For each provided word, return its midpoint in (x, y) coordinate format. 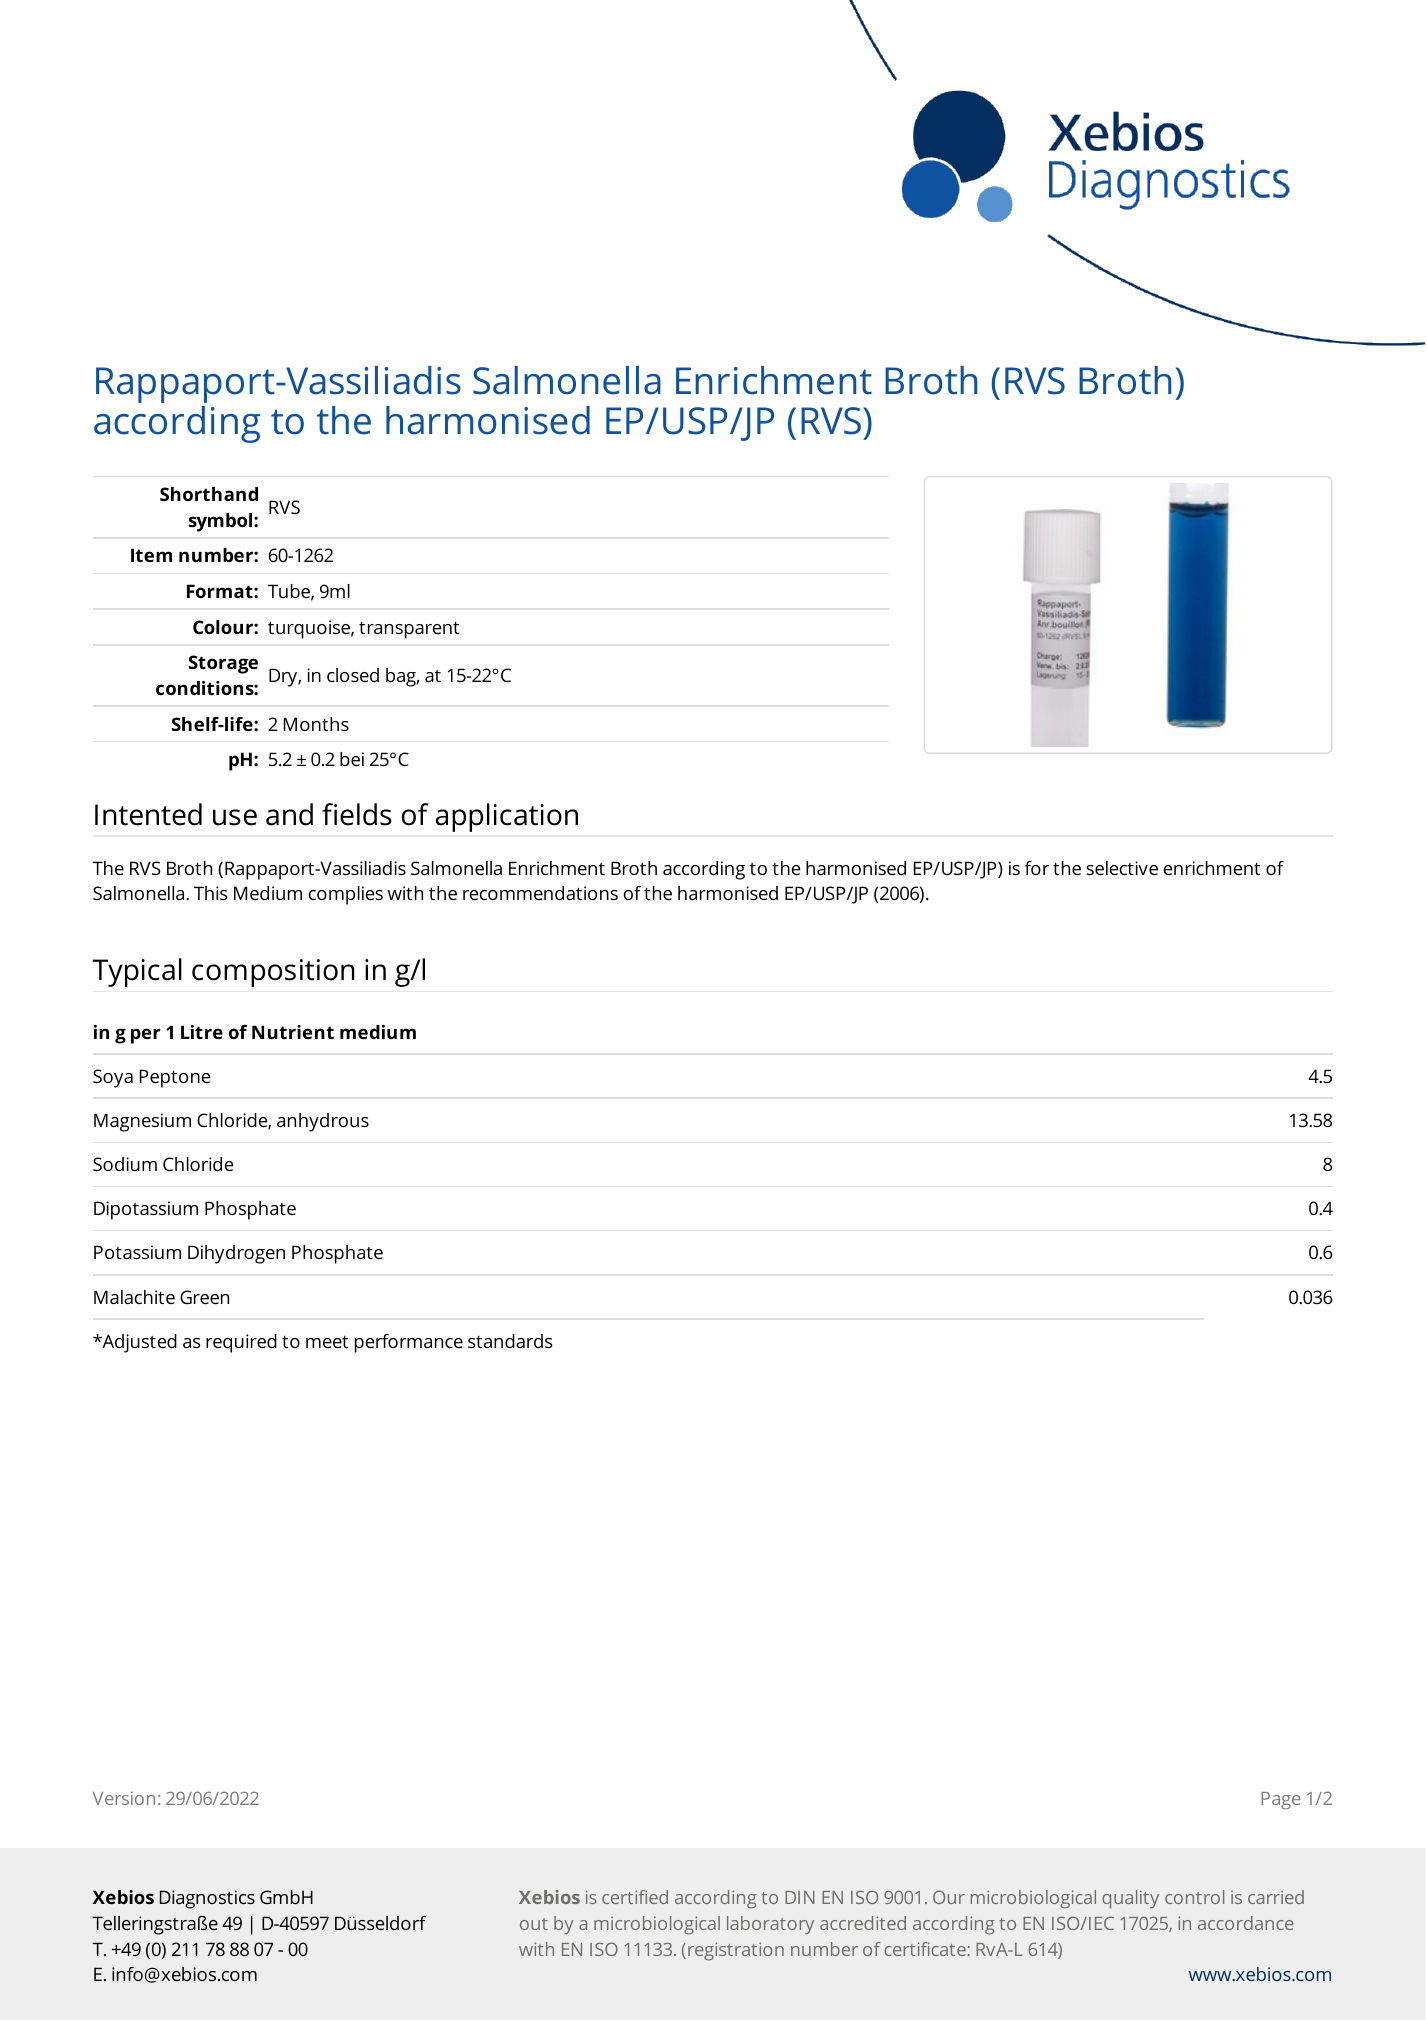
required (241, 1343)
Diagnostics (207, 1899)
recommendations (540, 893)
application (507, 817)
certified (635, 1897)
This (211, 893)
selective (1122, 868)
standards (510, 1341)
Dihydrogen (236, 1254)
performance (409, 1343)
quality (1130, 1899)
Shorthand (209, 494)
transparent (409, 630)
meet (327, 1342)
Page (1281, 1801)
